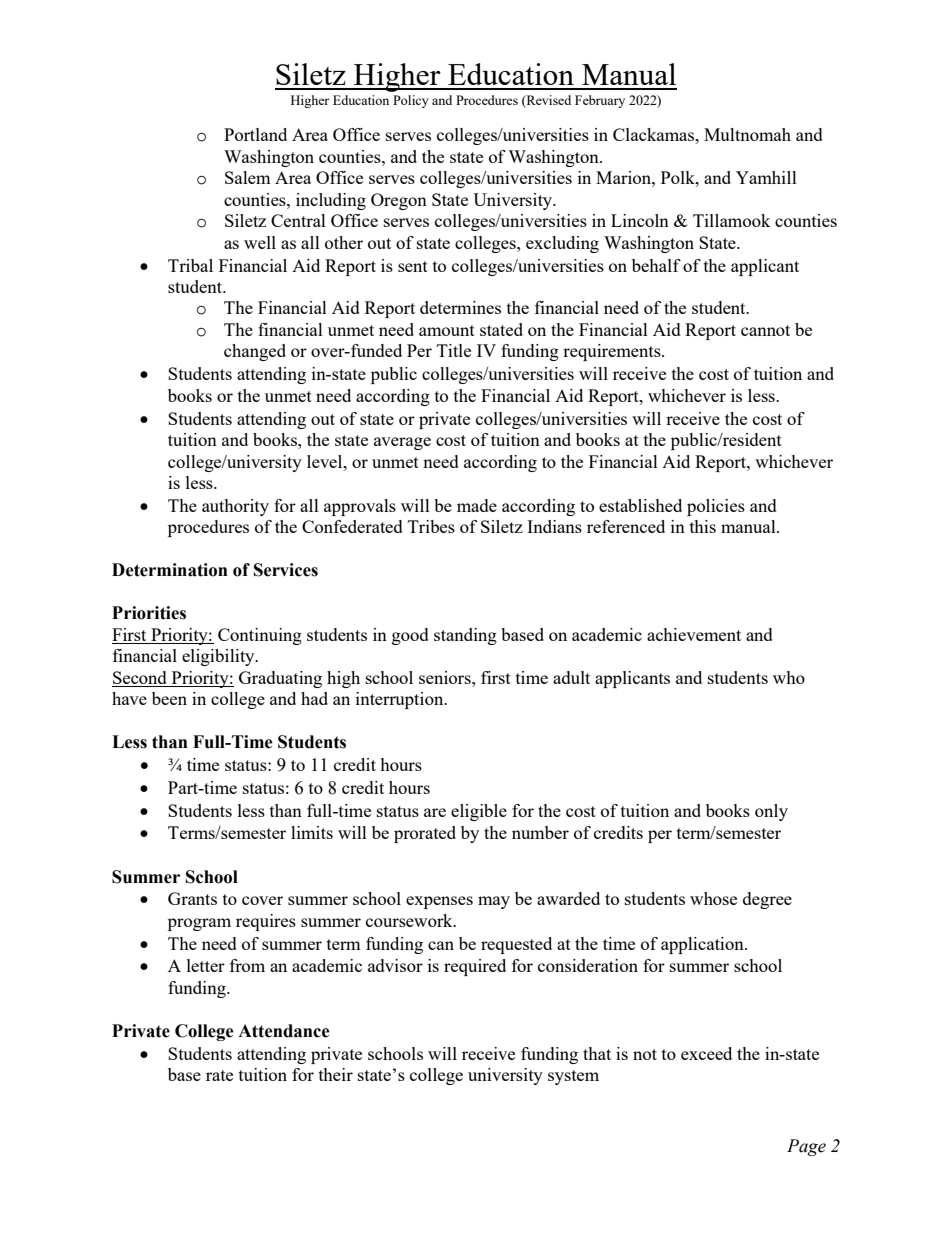 The height and width of the screenshot is (1233, 952). I want to click on Attendance, so click(284, 1031).
